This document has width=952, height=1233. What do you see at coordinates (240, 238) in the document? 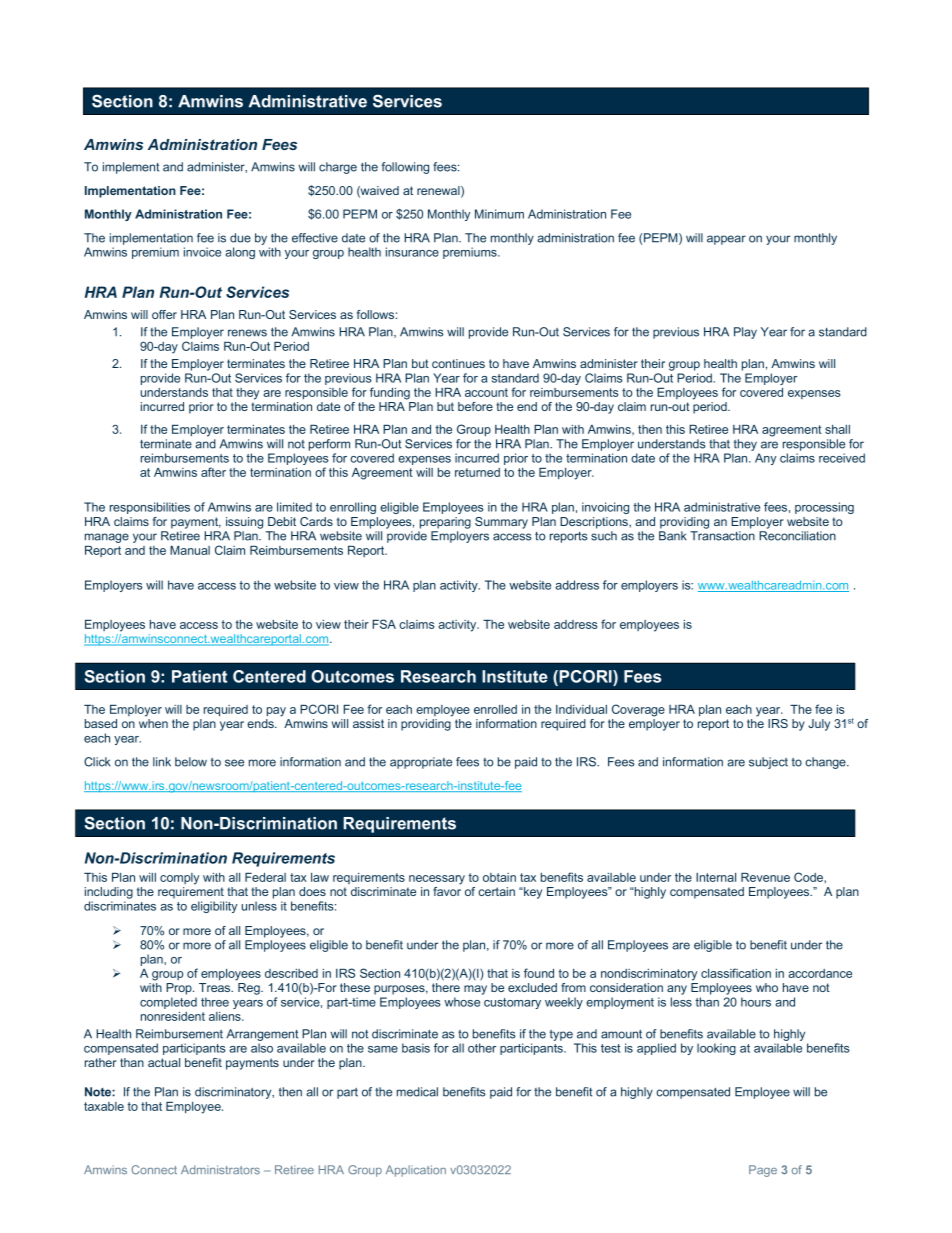
I see `due` at bounding box center [240, 238].
